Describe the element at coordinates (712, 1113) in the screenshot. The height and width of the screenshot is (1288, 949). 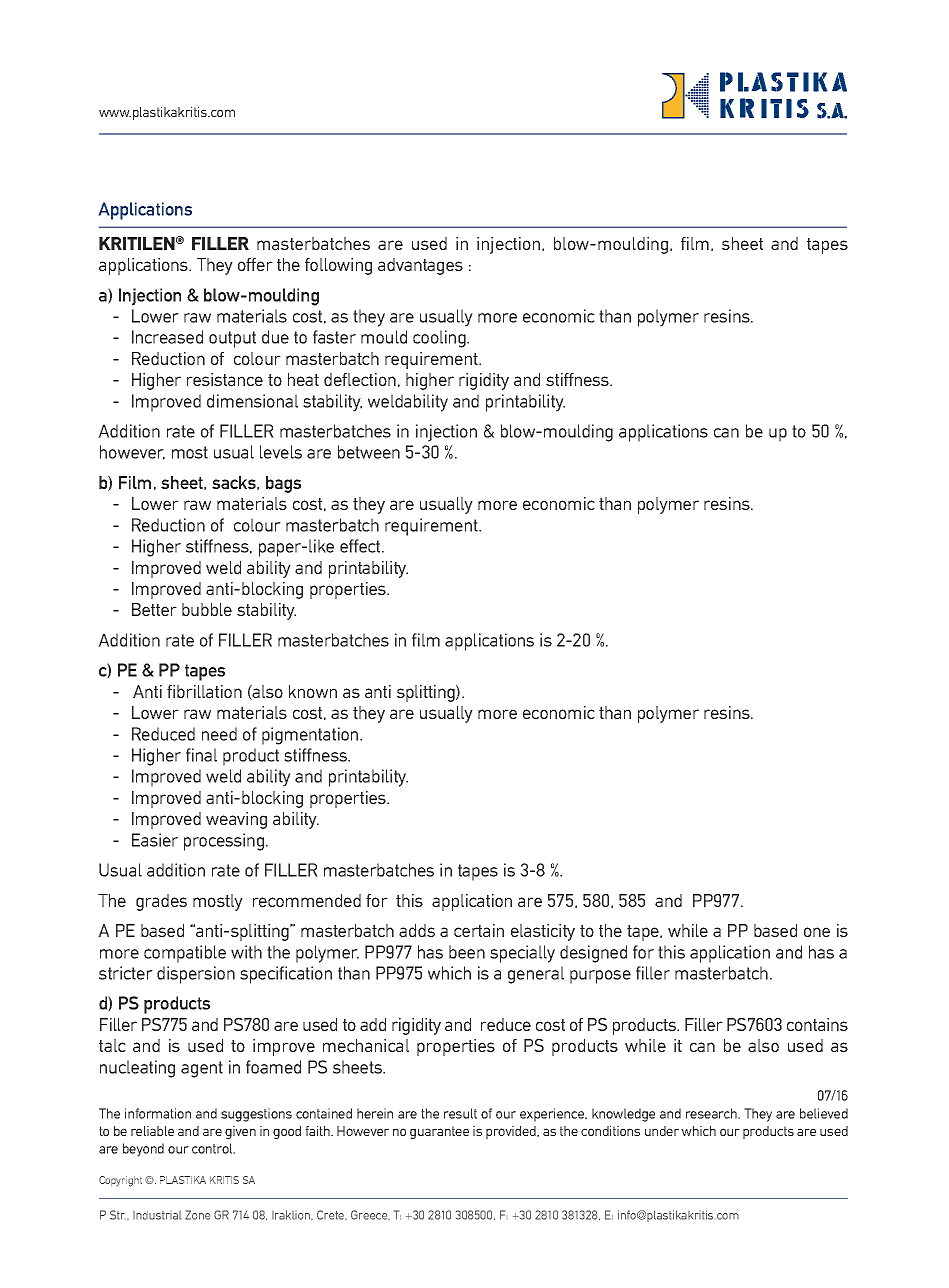
I see `research` at that location.
